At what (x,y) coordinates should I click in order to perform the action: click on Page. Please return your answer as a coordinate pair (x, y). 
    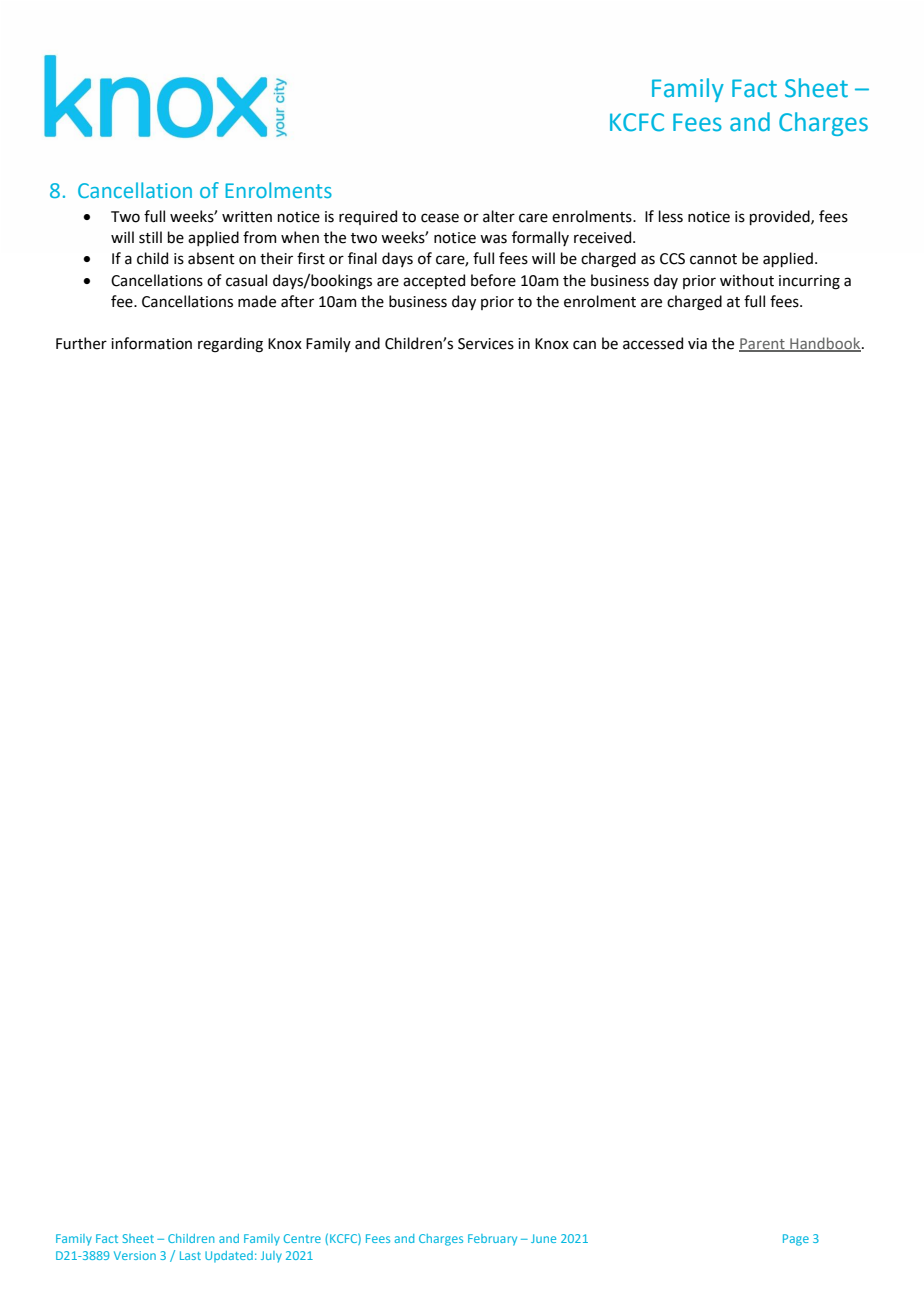
    Looking at the image, I should click on (796, 1240).
